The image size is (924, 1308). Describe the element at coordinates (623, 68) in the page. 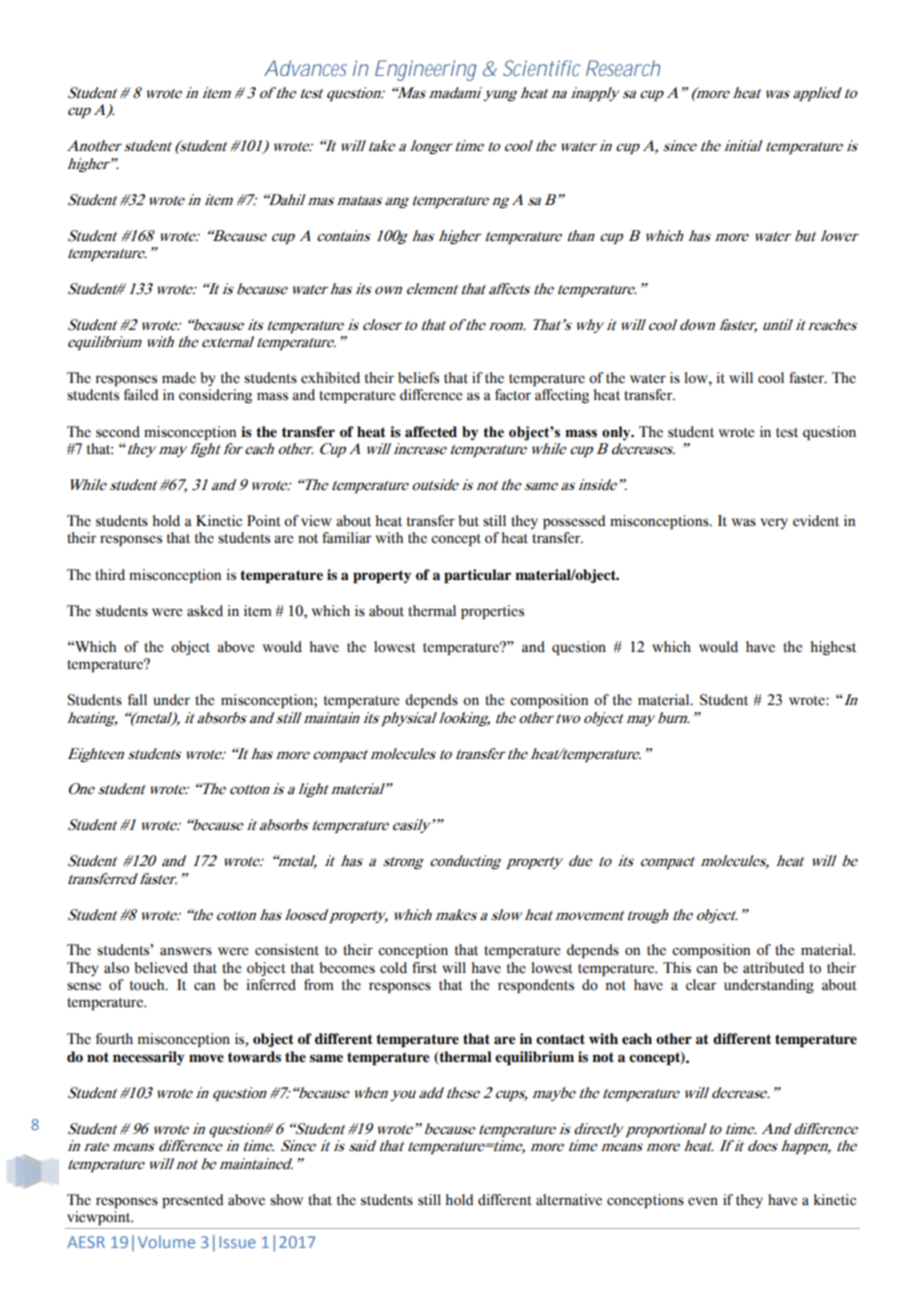

I see `Research` at that location.
